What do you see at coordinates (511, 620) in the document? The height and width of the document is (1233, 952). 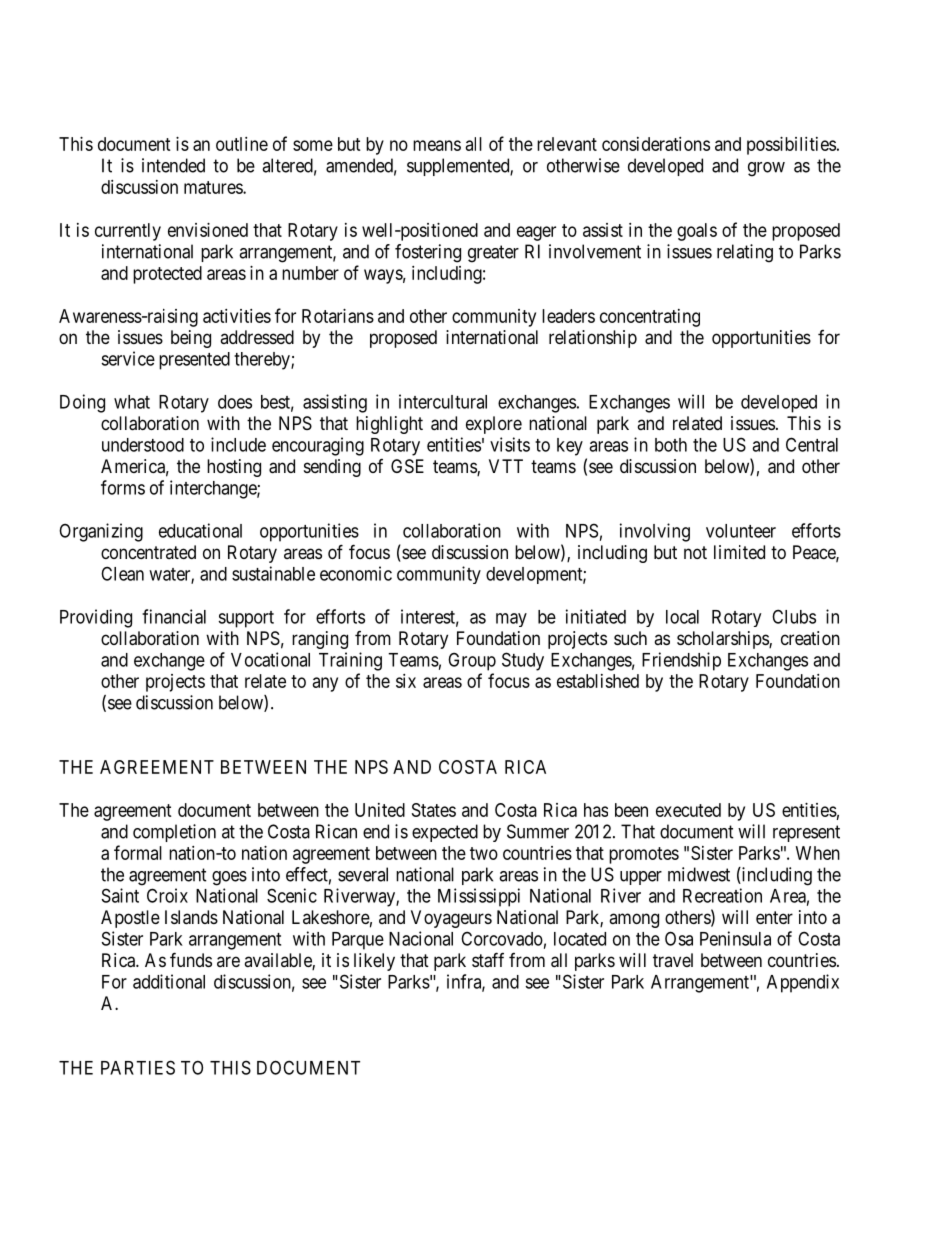 I see `may` at bounding box center [511, 620].
